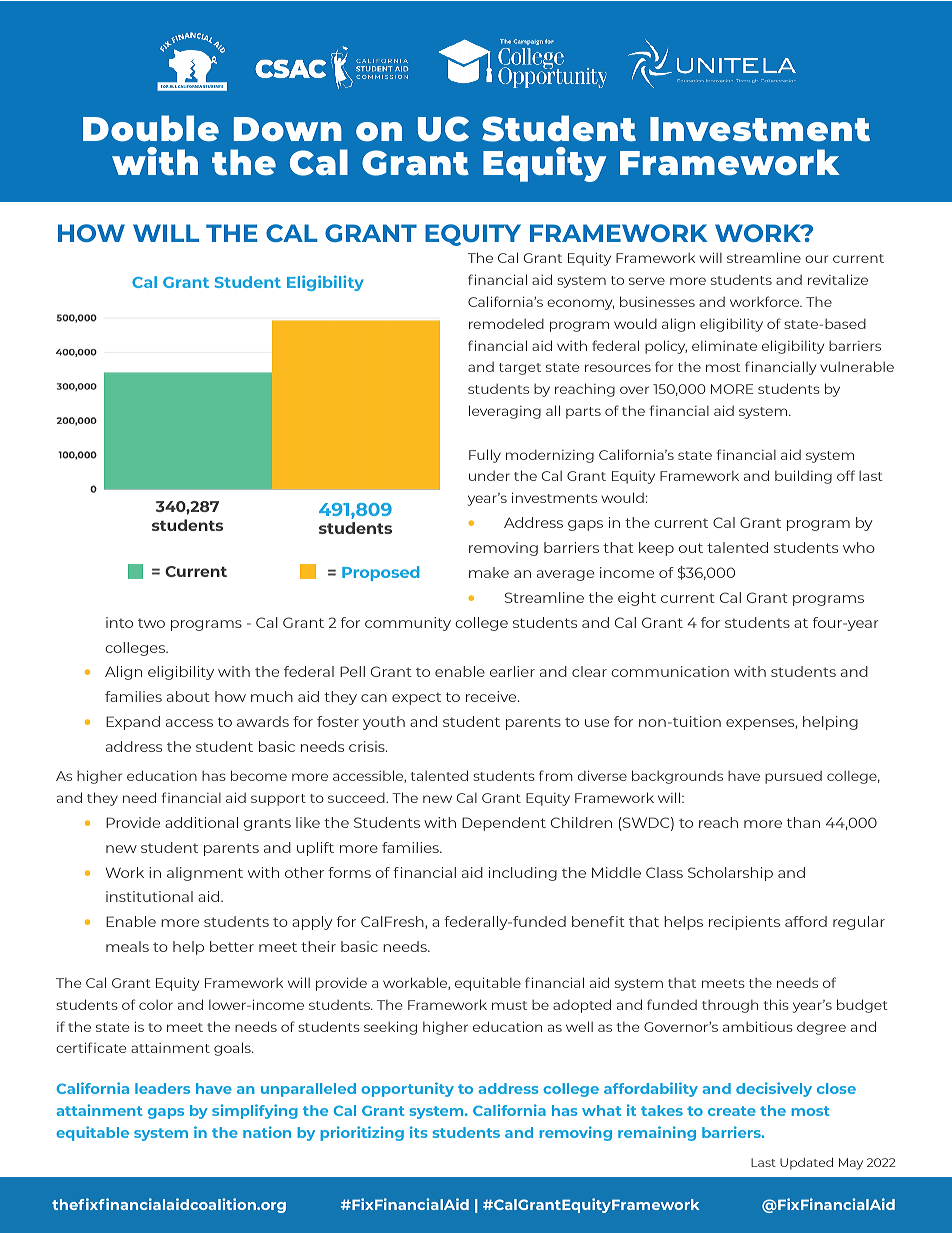 The width and height of the screenshot is (952, 1233). Describe the element at coordinates (151, 623) in the screenshot. I see `two` at that location.
